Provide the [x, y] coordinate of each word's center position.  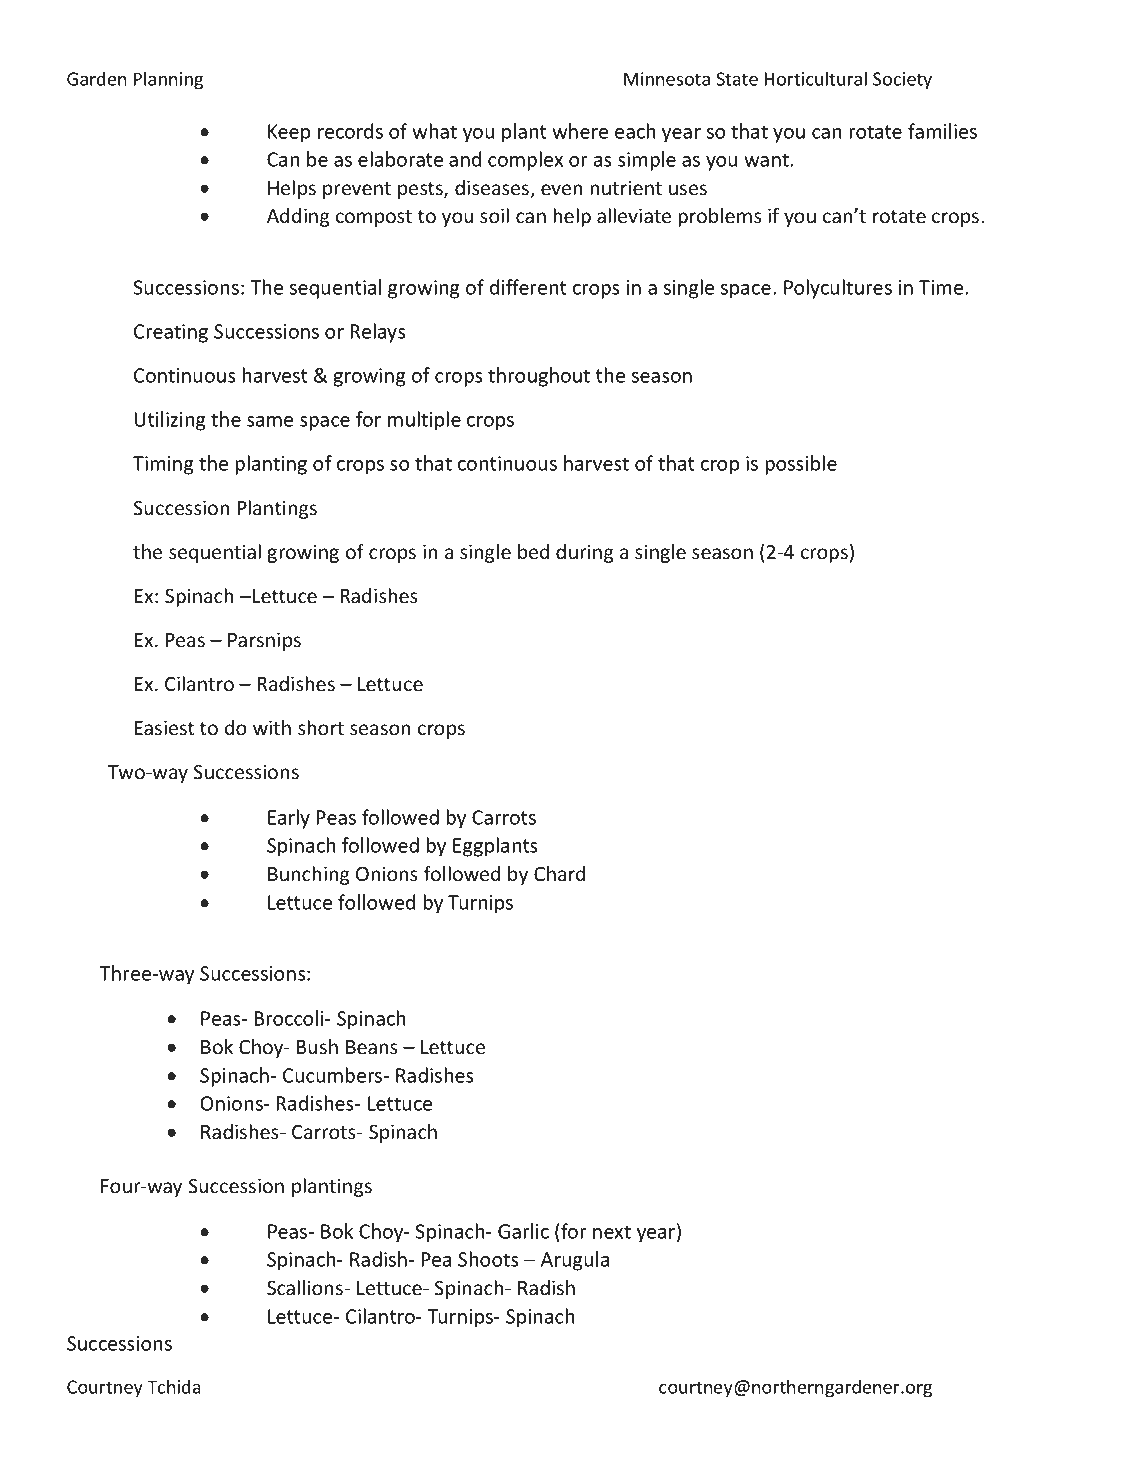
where [580, 131]
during [585, 553]
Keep [289, 133]
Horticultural [815, 78]
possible [801, 465]
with [272, 727]
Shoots [488, 1259]
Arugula [575, 1261]
